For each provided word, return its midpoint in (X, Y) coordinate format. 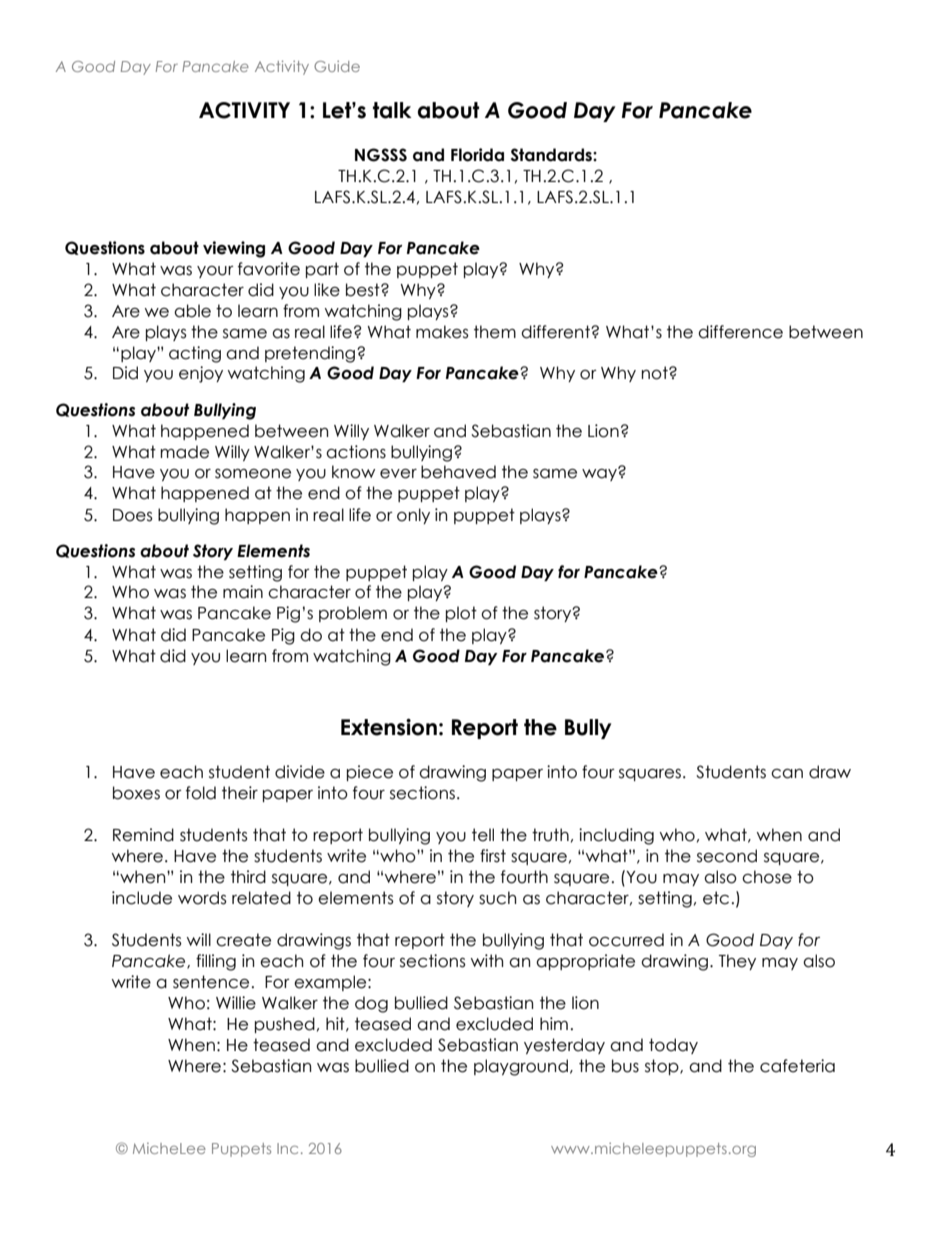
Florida (477, 155)
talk (392, 110)
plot (461, 614)
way (600, 474)
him (554, 1023)
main (243, 592)
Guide (337, 66)
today (673, 1046)
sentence (211, 982)
